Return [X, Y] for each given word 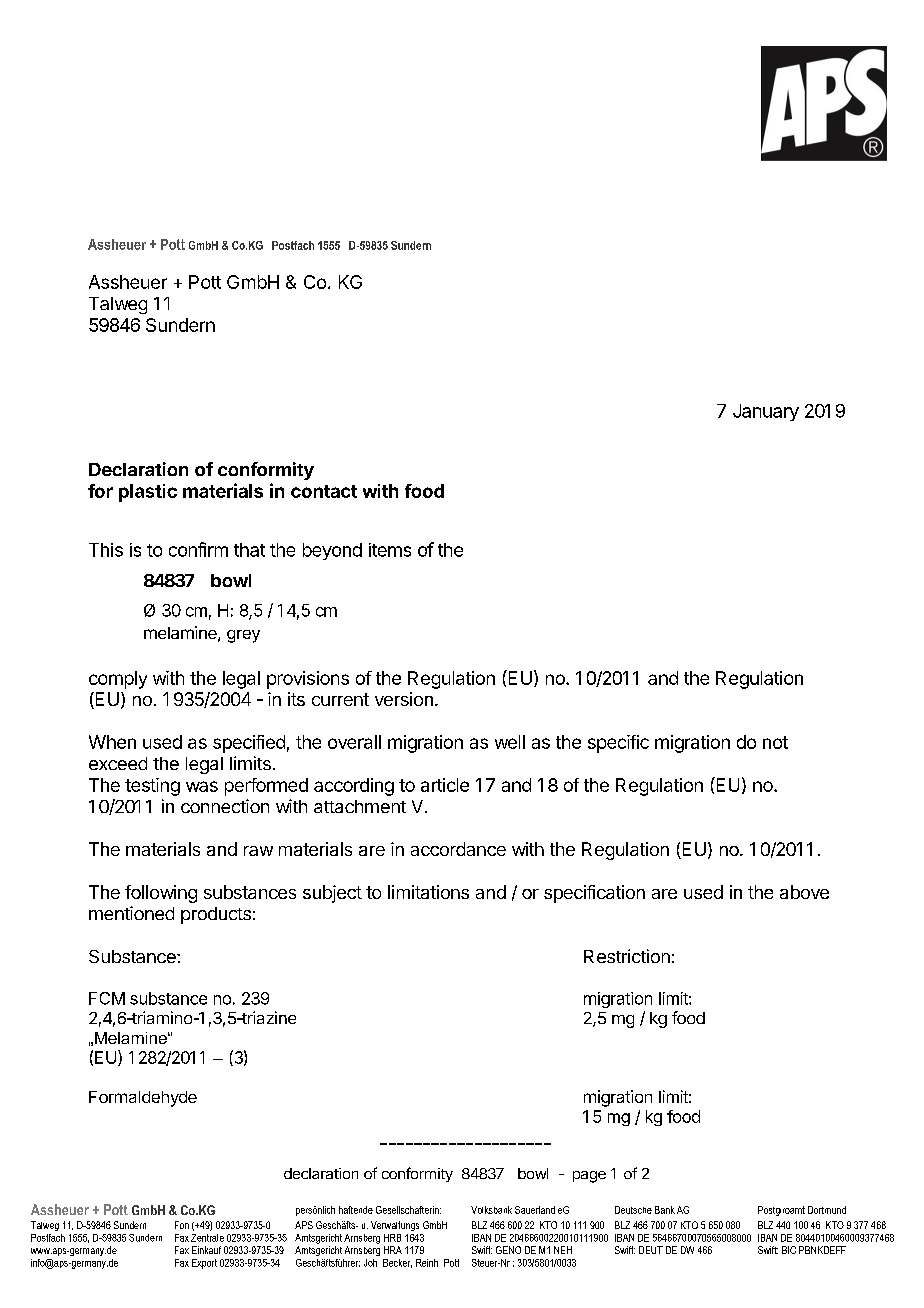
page [589, 1177]
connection [225, 806]
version [404, 699]
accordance [458, 849]
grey [243, 636]
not [775, 742]
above [804, 892]
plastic [148, 493]
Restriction [627, 956]
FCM [107, 998]
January [766, 412]
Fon [182, 1225]
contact [324, 491]
